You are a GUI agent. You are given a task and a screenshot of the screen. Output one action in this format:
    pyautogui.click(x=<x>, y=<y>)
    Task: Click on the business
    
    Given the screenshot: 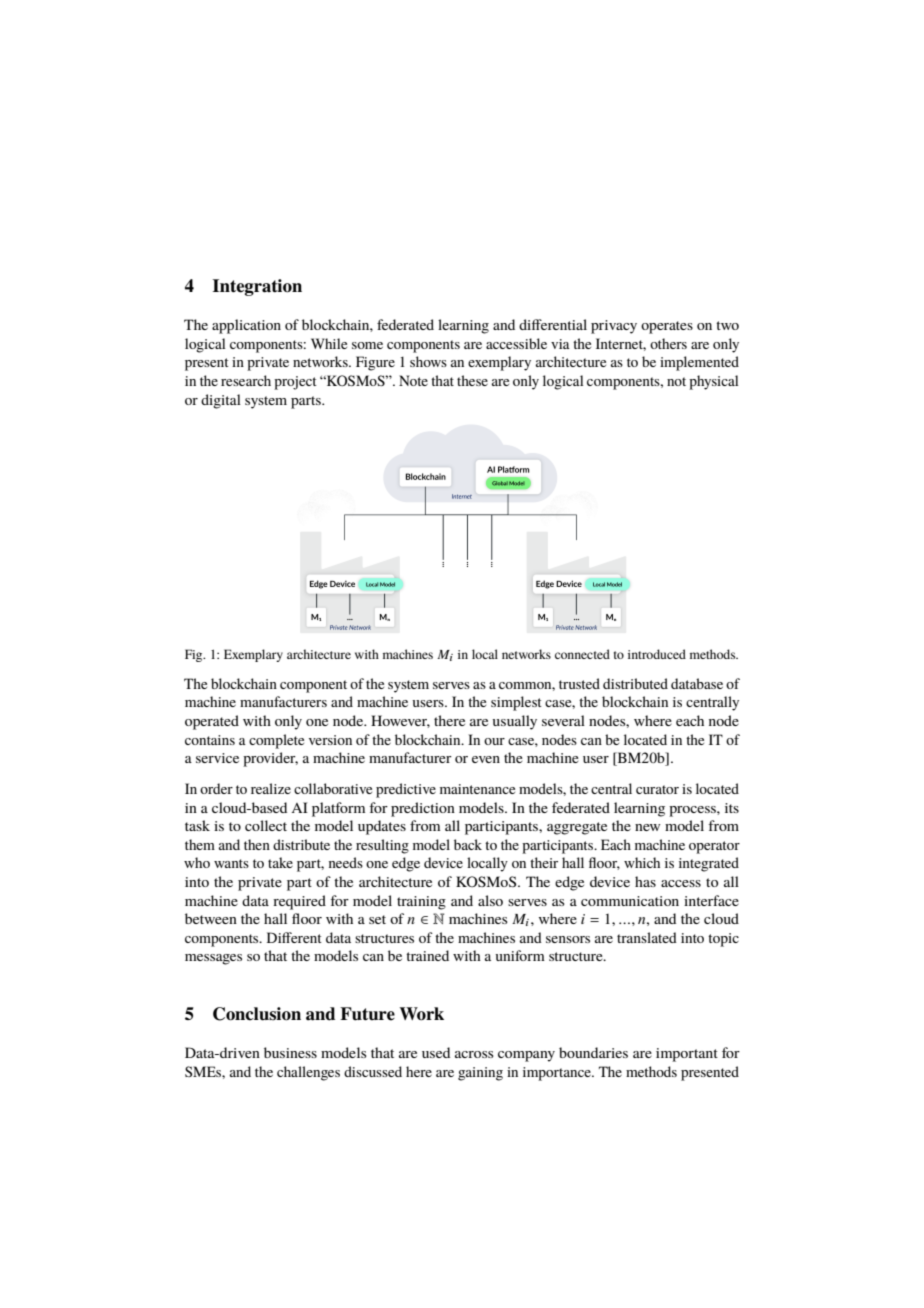 What is the action you would take?
    pyautogui.click(x=290, y=1052)
